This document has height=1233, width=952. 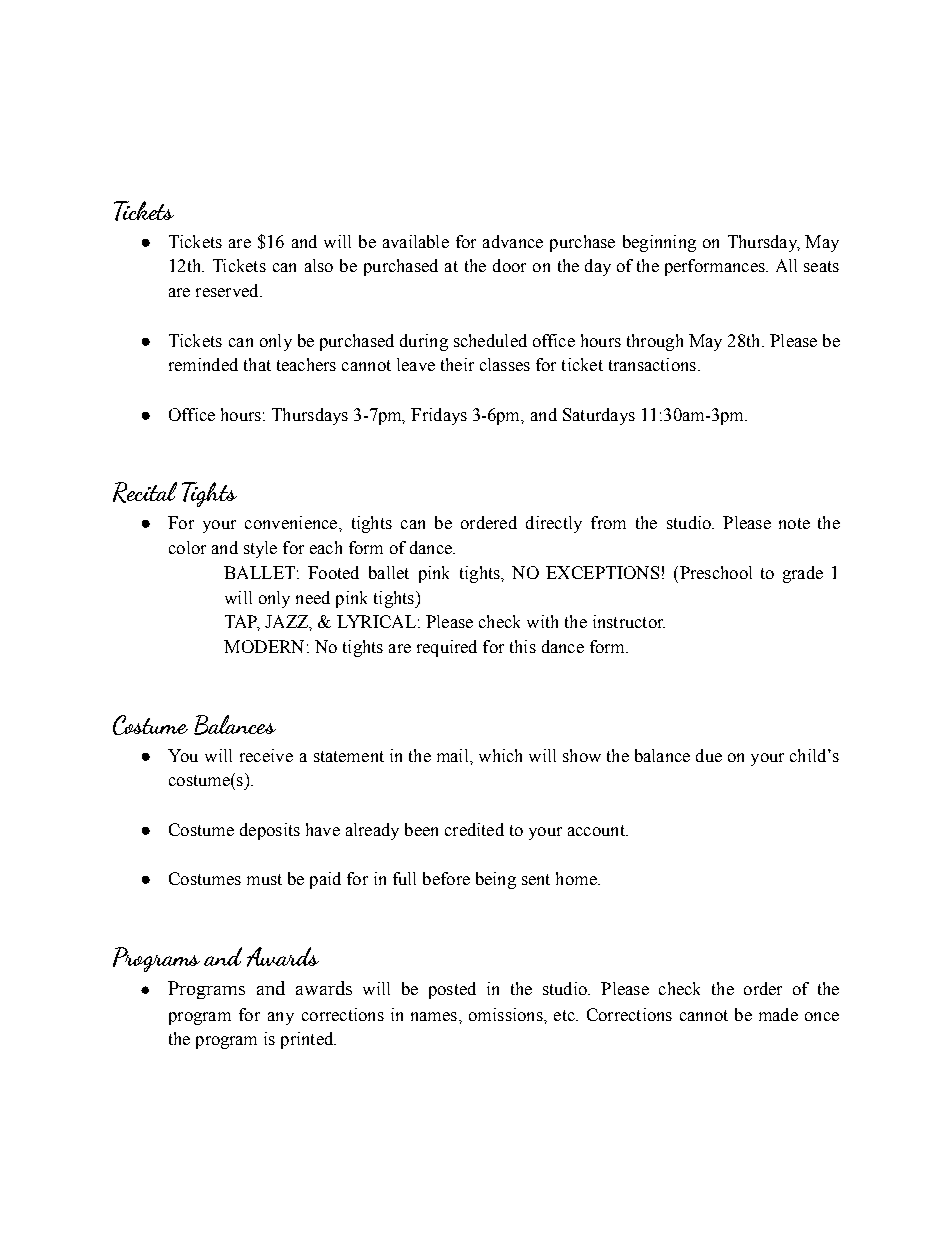 What do you see at coordinates (778, 1014) in the document?
I see `made` at bounding box center [778, 1014].
